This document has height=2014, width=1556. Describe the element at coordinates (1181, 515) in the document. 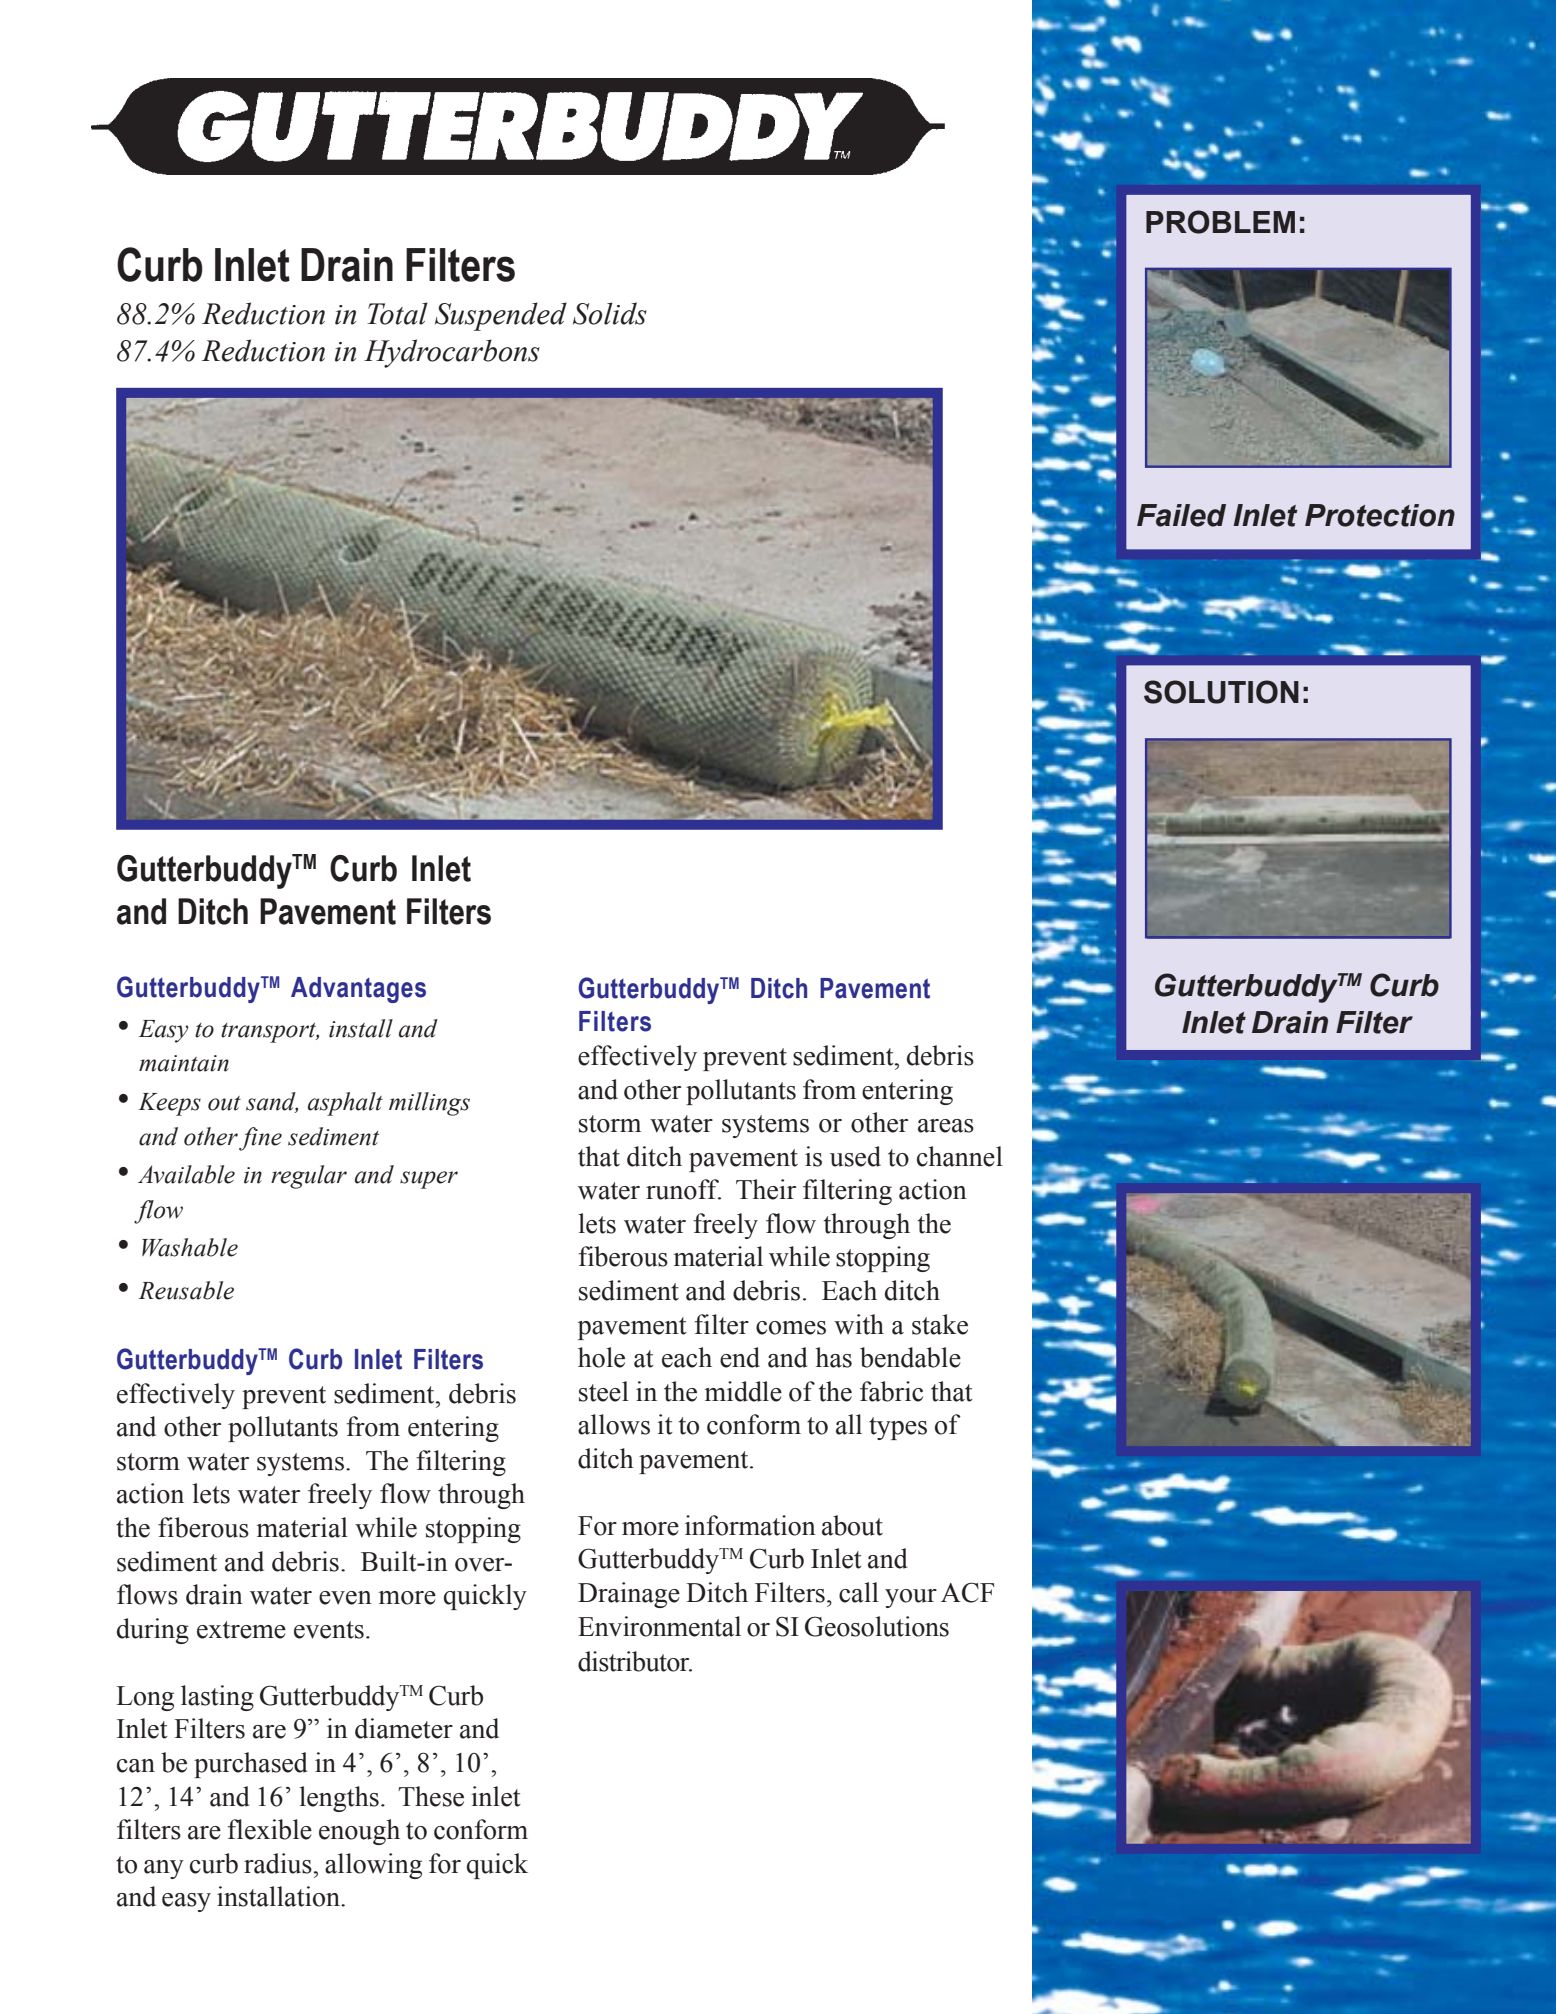

I see `Failed` at that location.
